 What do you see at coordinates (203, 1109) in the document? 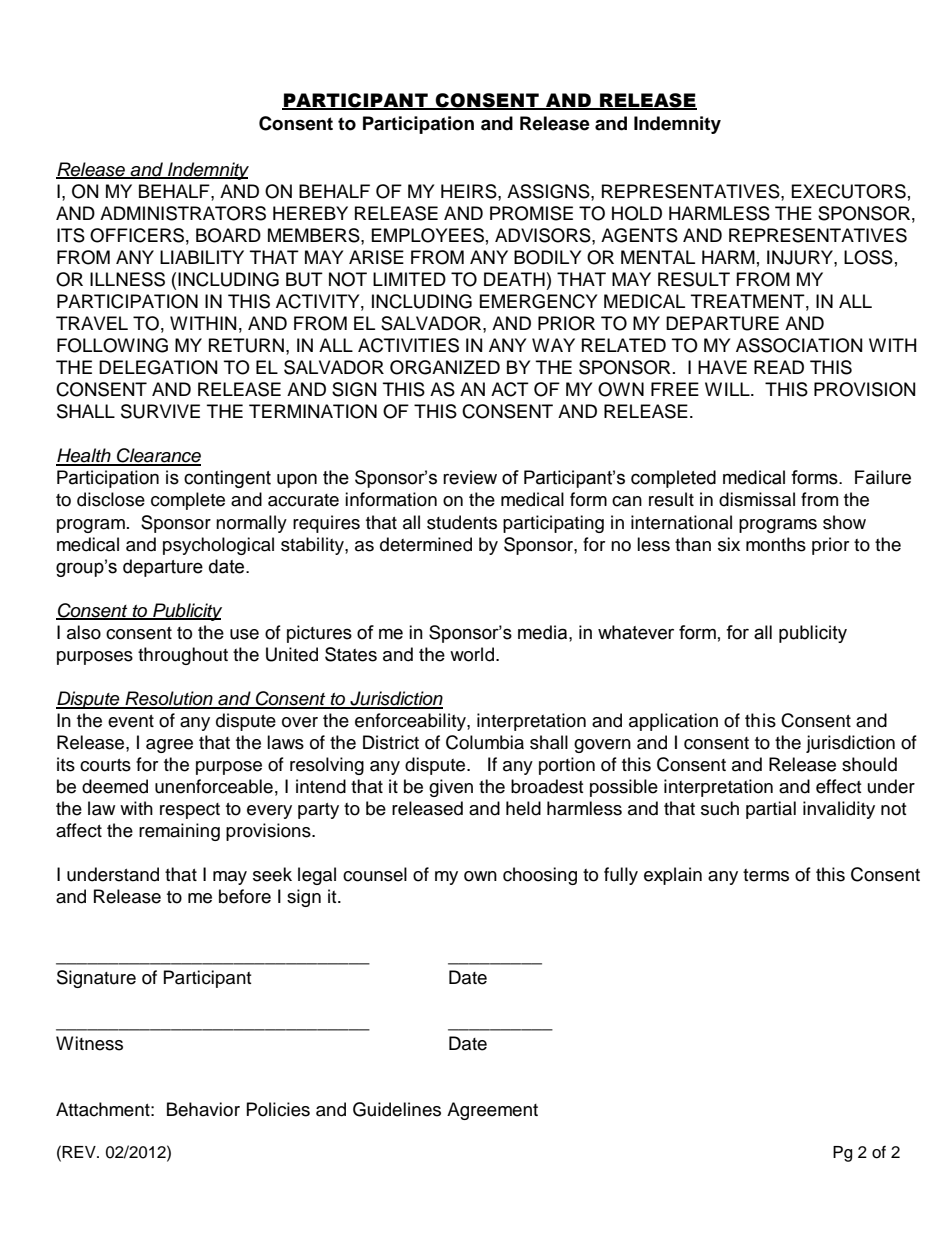
I see `Behavior` at bounding box center [203, 1109].
